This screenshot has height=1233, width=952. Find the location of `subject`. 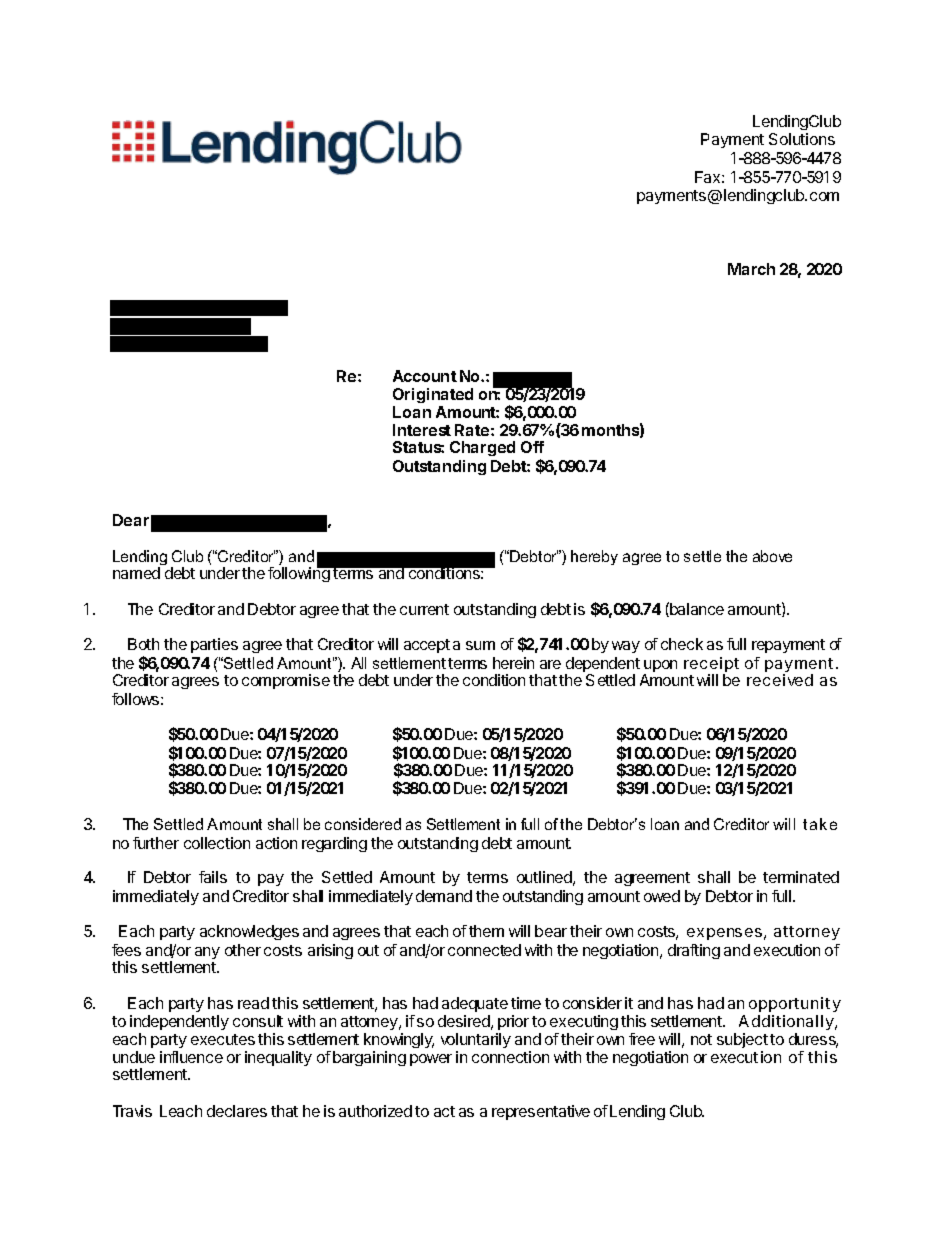

subject is located at coordinates (742, 1042).
